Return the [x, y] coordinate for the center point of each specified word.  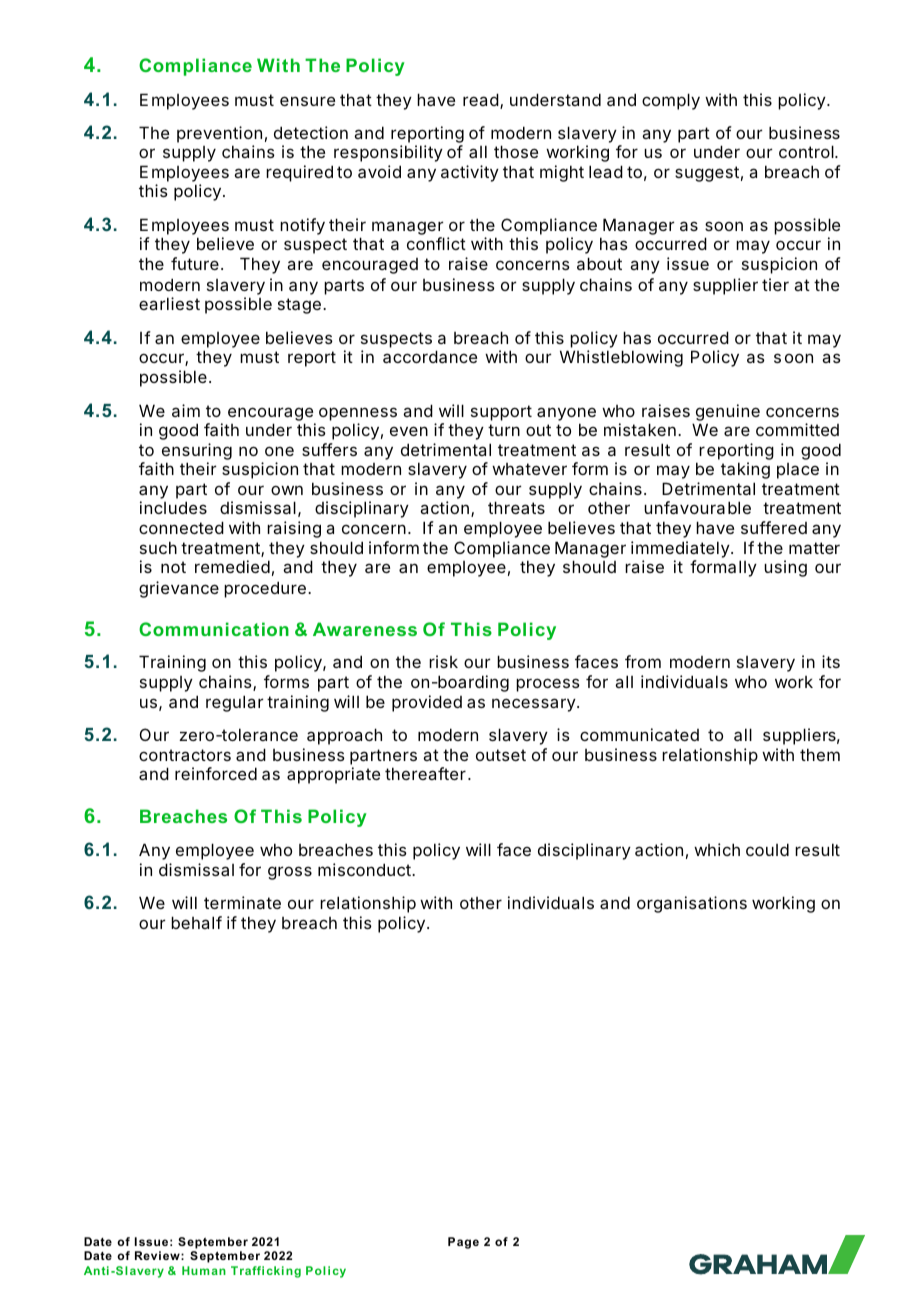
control [807, 151]
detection [311, 132]
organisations [692, 904]
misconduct [365, 869]
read [481, 99]
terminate [242, 902]
